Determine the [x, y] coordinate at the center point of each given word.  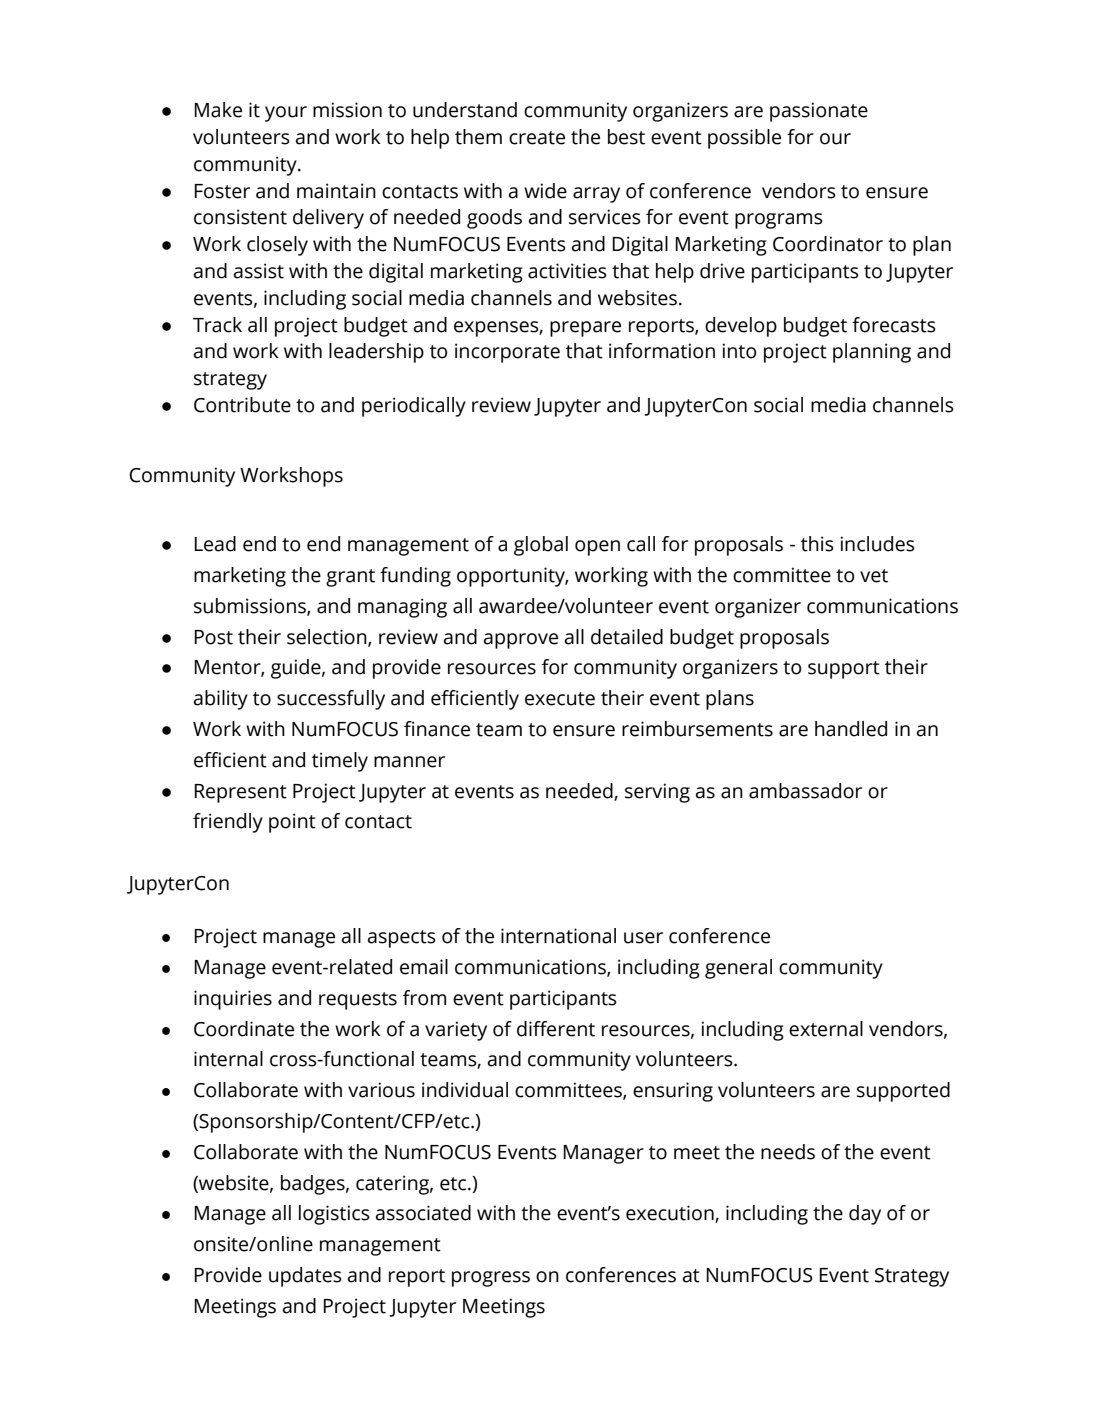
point [292, 823]
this [817, 544]
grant [350, 578]
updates [305, 1277]
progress [491, 1279]
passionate [819, 112]
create [537, 138]
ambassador [805, 791]
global [541, 546]
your [286, 114]
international [558, 936]
